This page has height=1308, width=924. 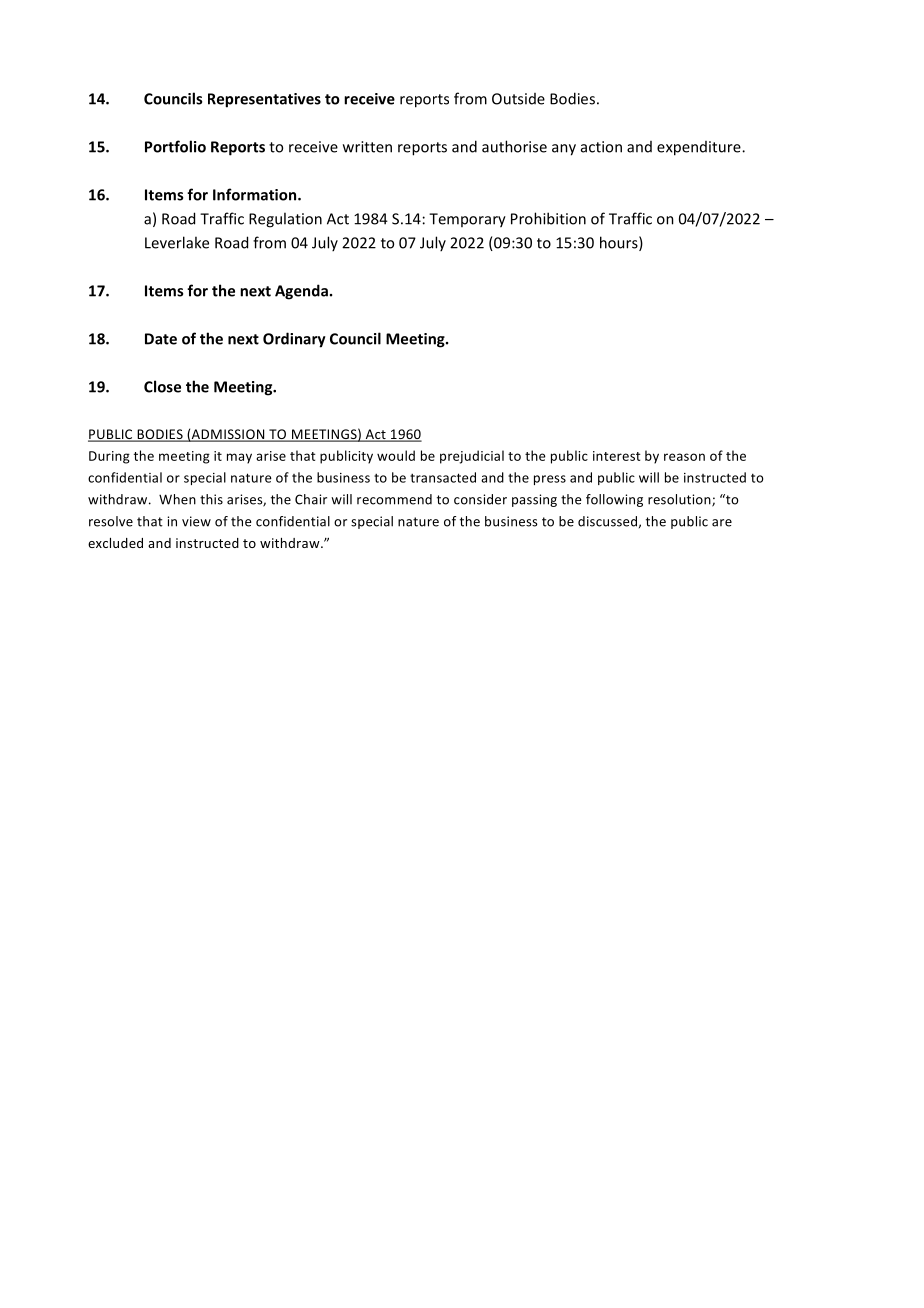 I want to click on Prohibition, so click(x=548, y=218).
